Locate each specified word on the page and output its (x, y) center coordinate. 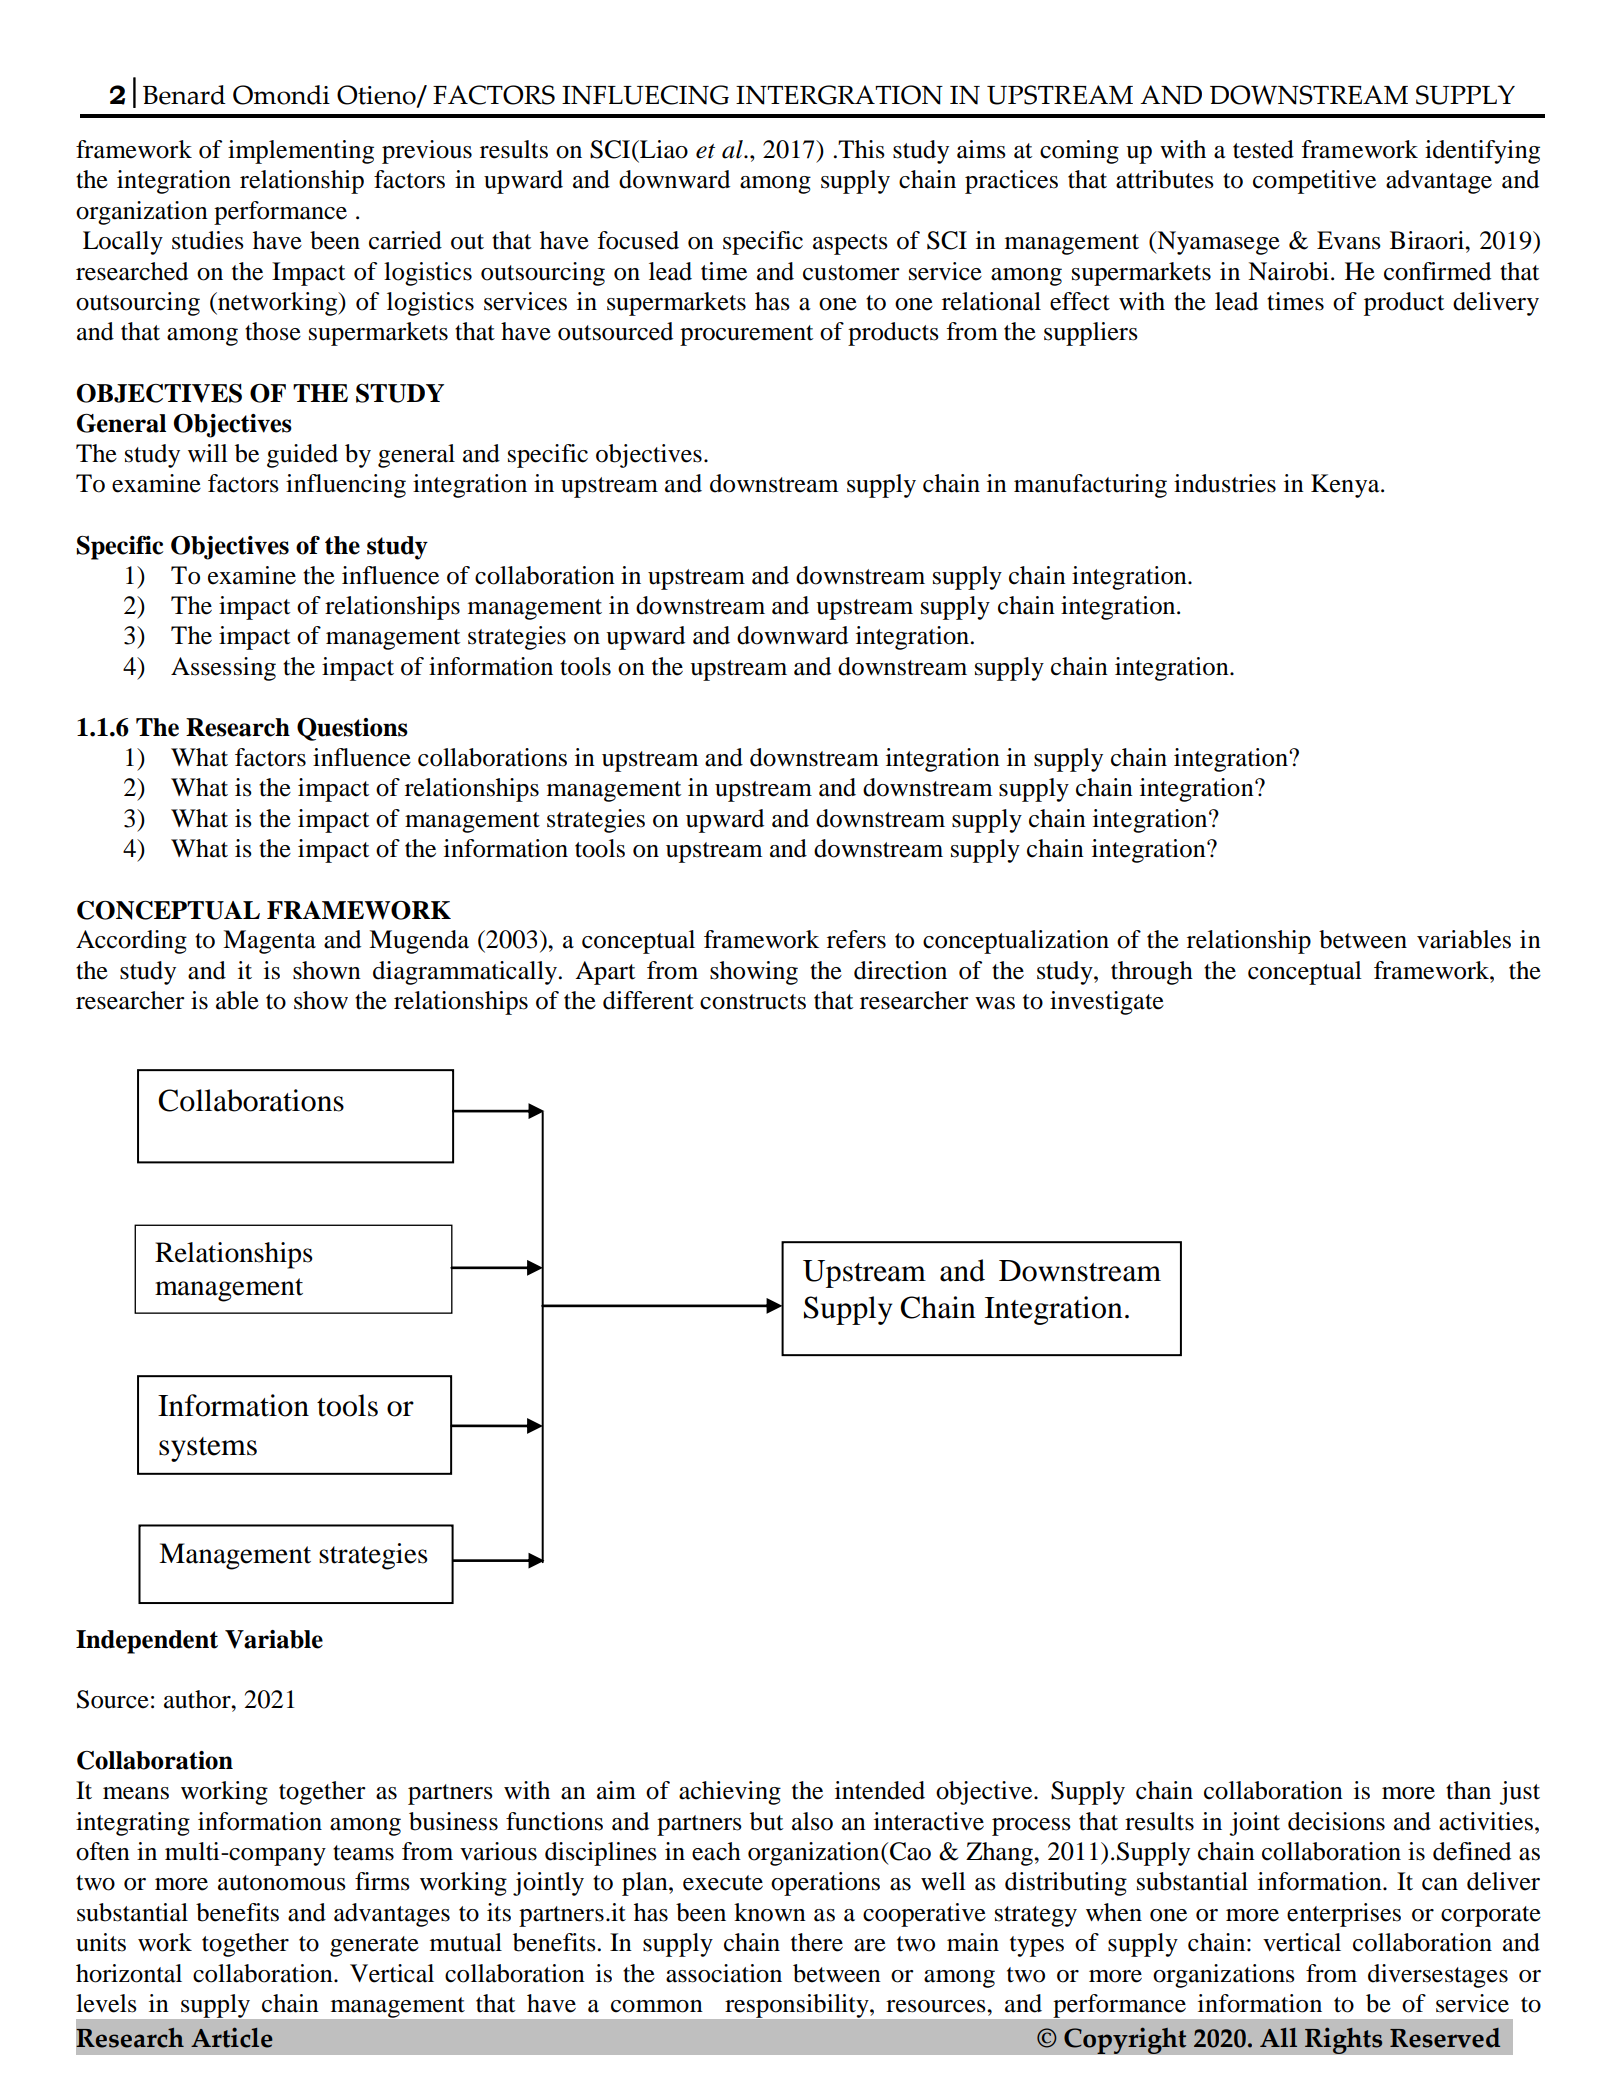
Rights (1344, 2040)
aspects (850, 244)
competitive (1314, 182)
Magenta (269, 942)
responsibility (798, 2006)
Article (232, 2037)
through (1152, 973)
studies (208, 240)
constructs (753, 1002)
